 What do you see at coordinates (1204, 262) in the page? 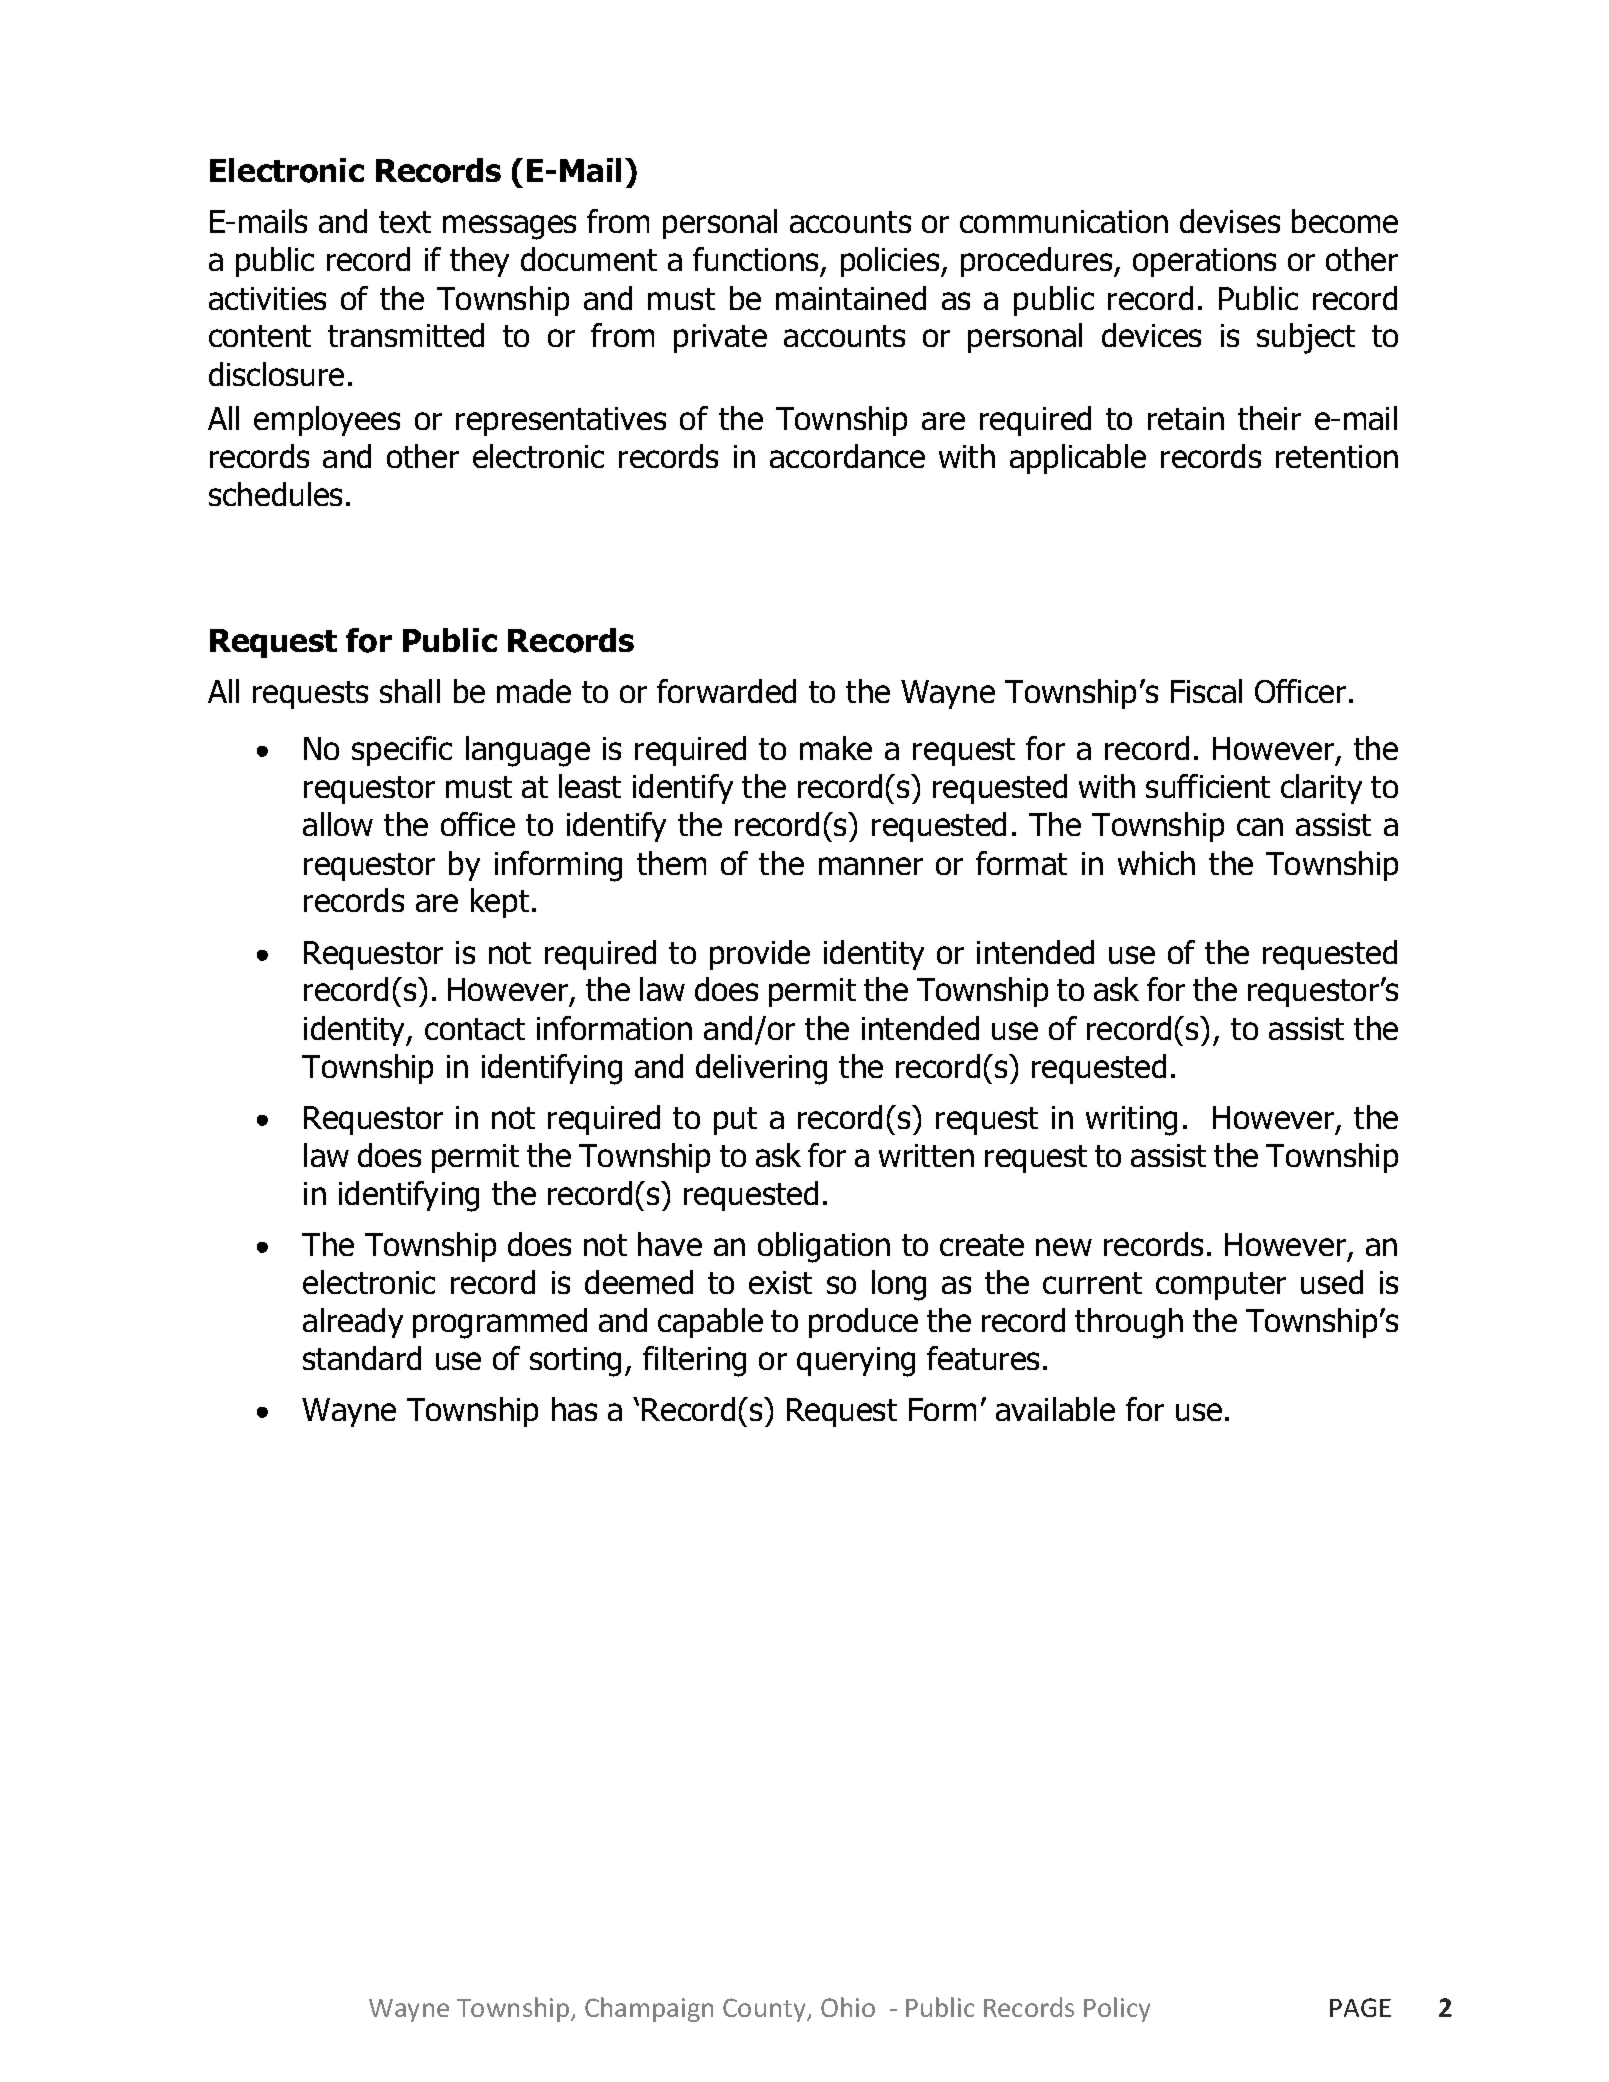
I see `operations` at bounding box center [1204, 262].
